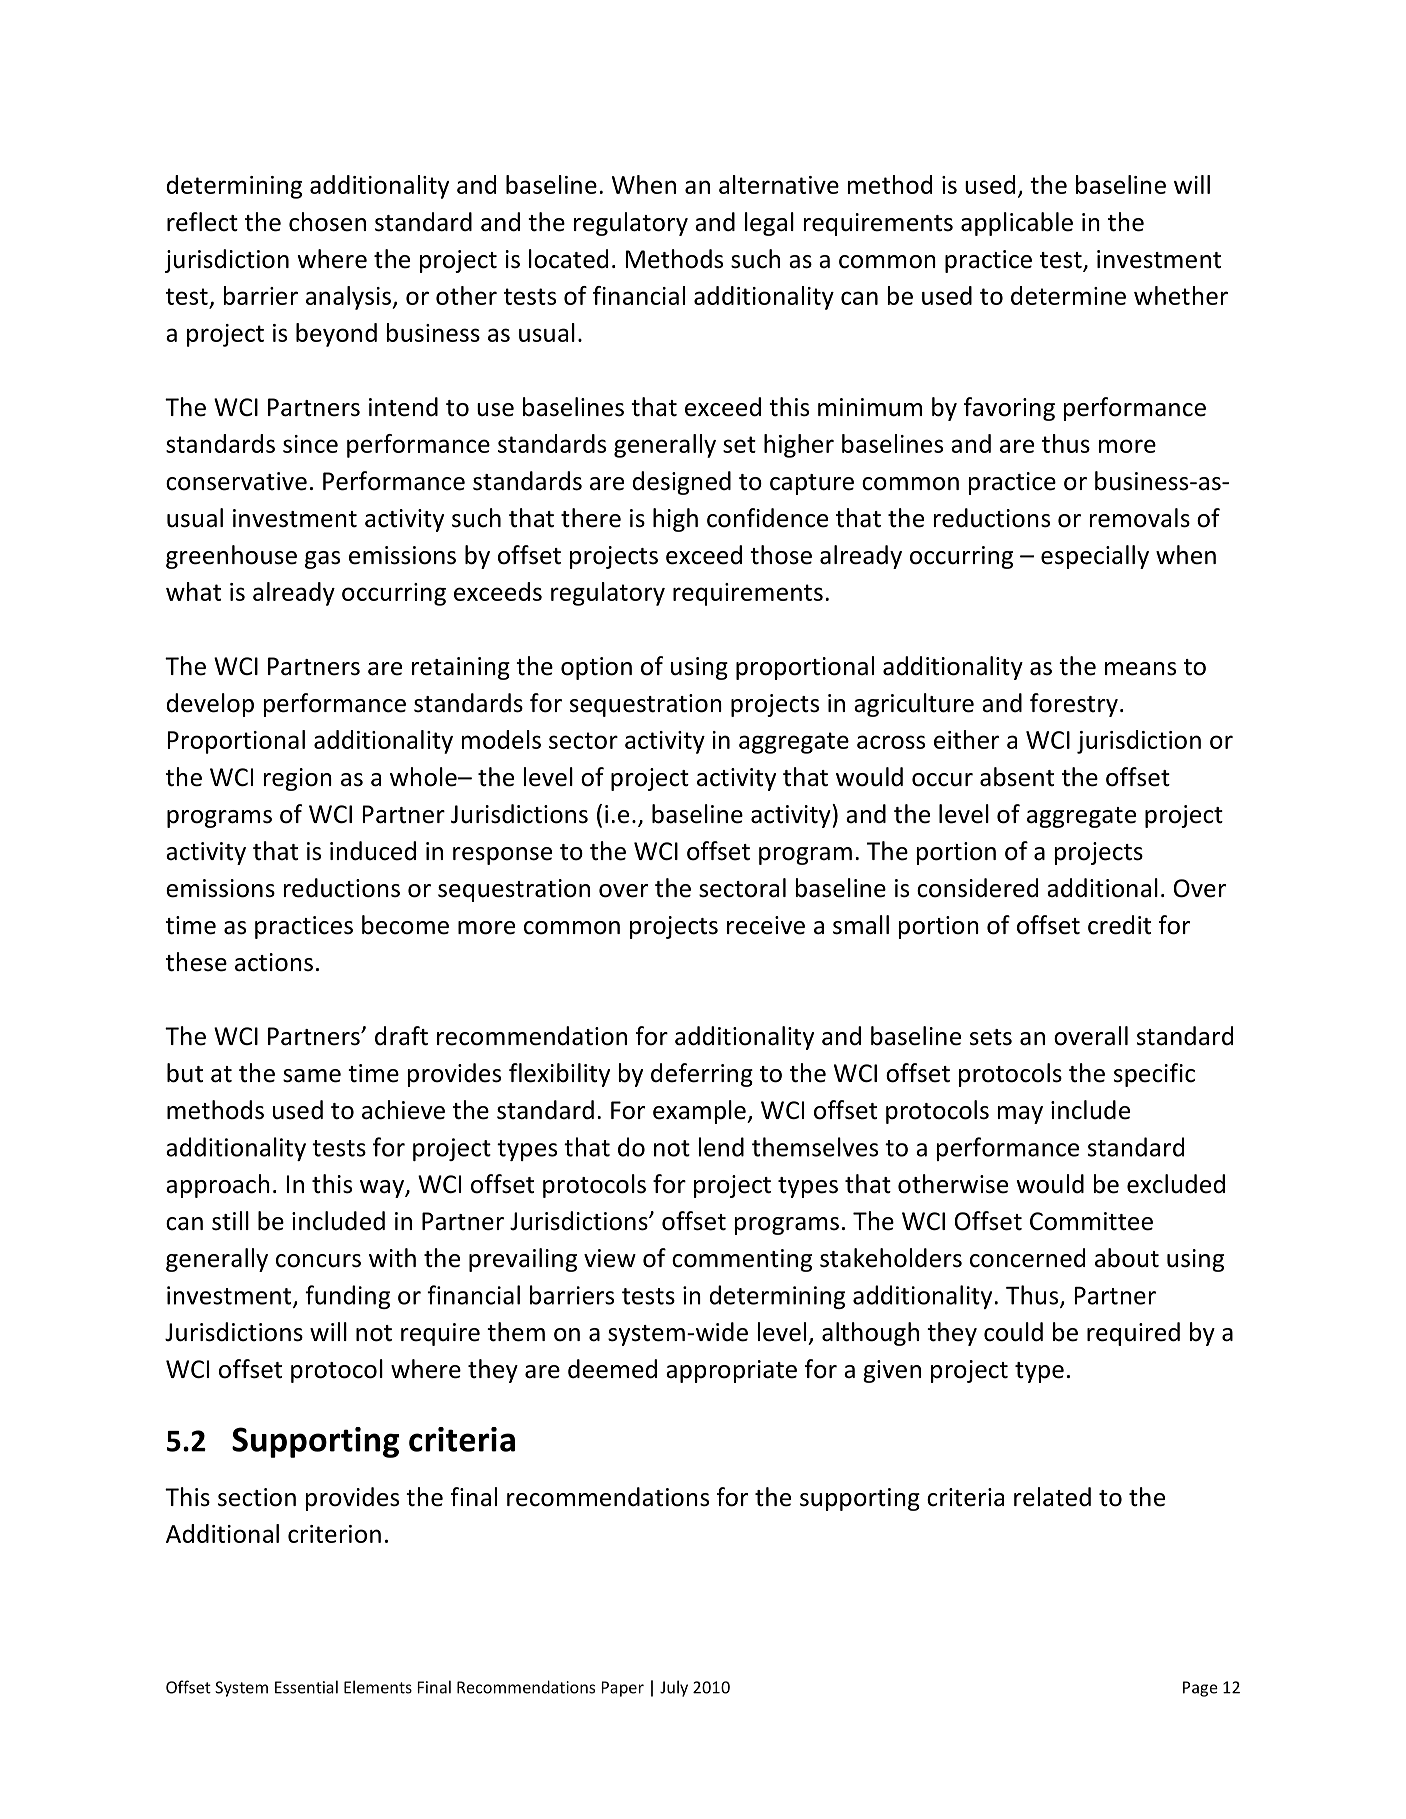 The height and width of the screenshot is (1819, 1406). What do you see at coordinates (742, 1260) in the screenshot?
I see `commenting` at bounding box center [742, 1260].
